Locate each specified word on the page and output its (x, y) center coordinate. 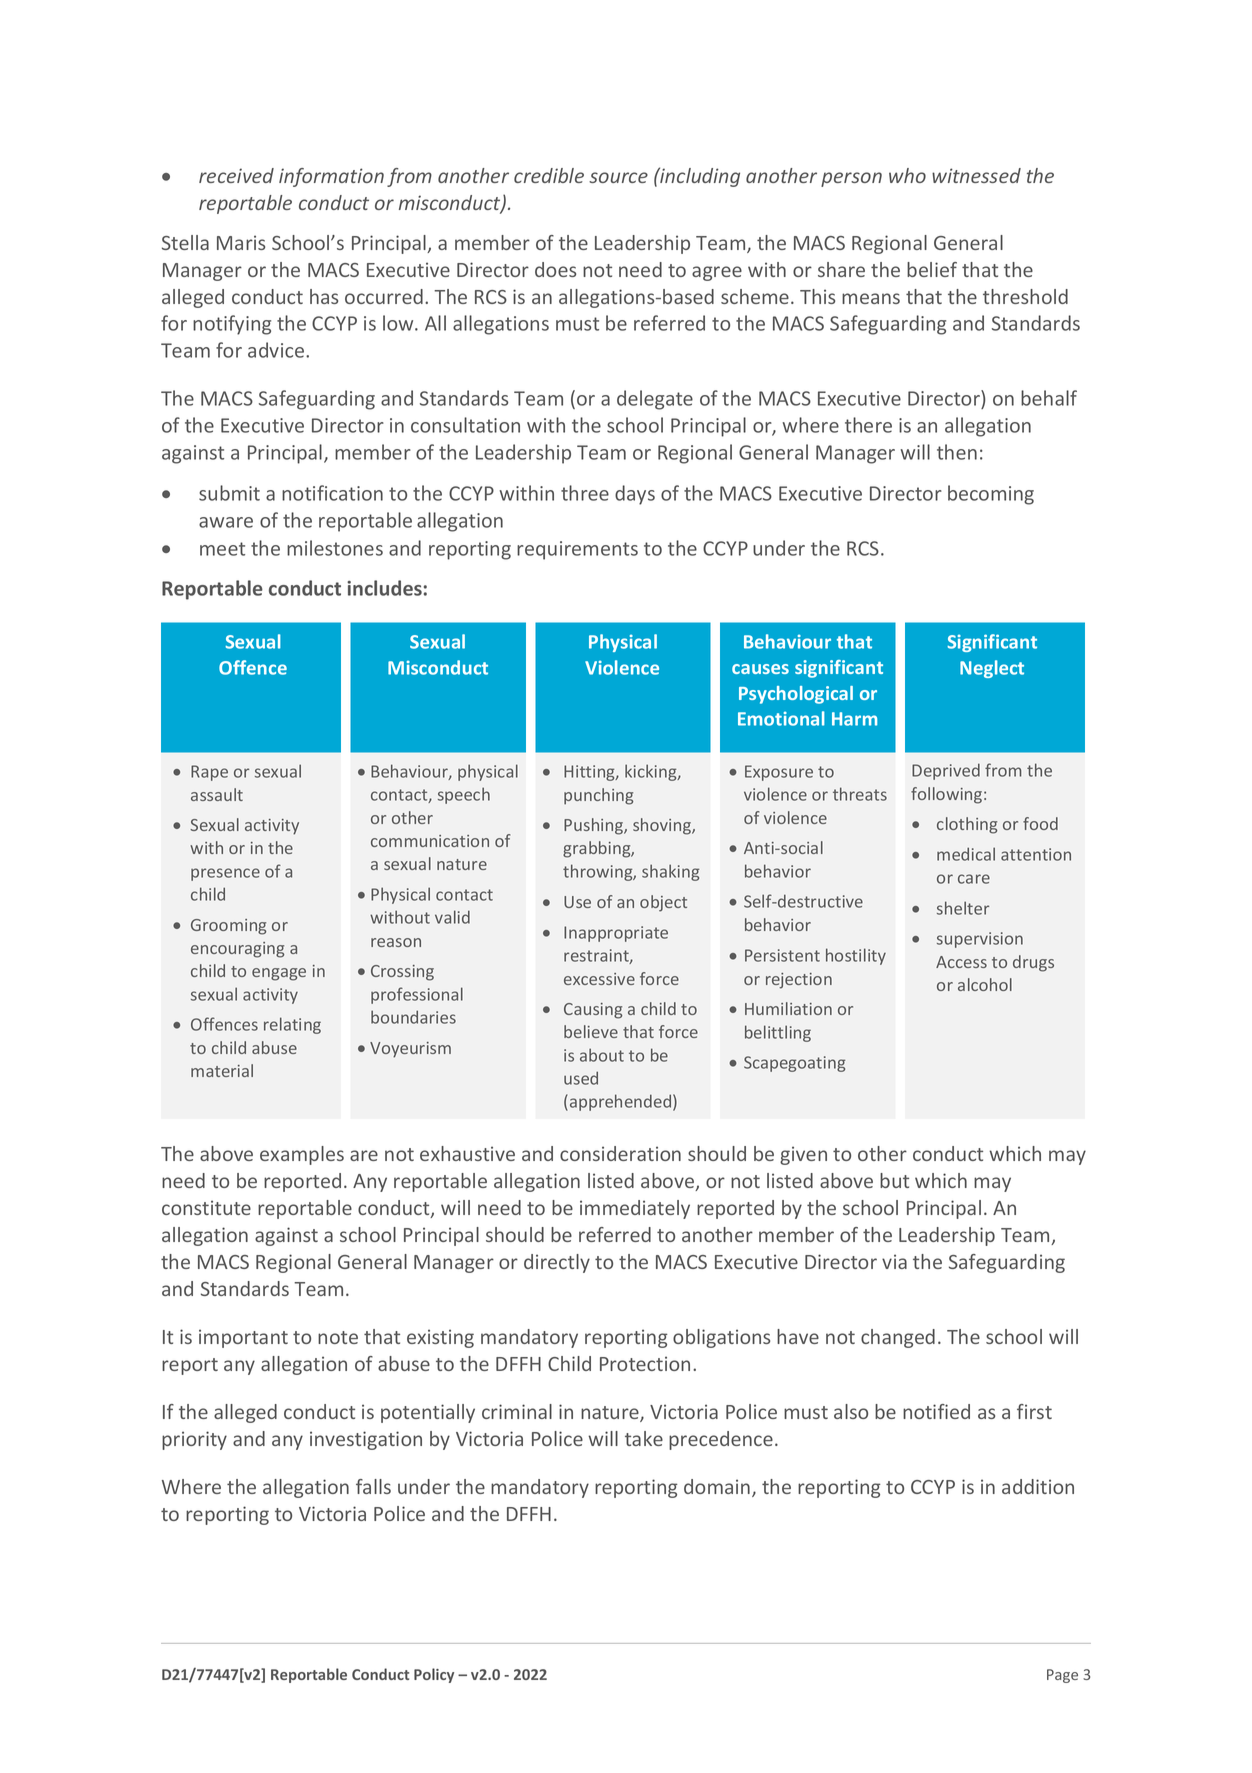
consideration (620, 1153)
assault (217, 794)
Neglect (992, 669)
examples (302, 1155)
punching (598, 796)
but (894, 1180)
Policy (434, 1675)
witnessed (976, 175)
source (618, 177)
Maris (241, 242)
